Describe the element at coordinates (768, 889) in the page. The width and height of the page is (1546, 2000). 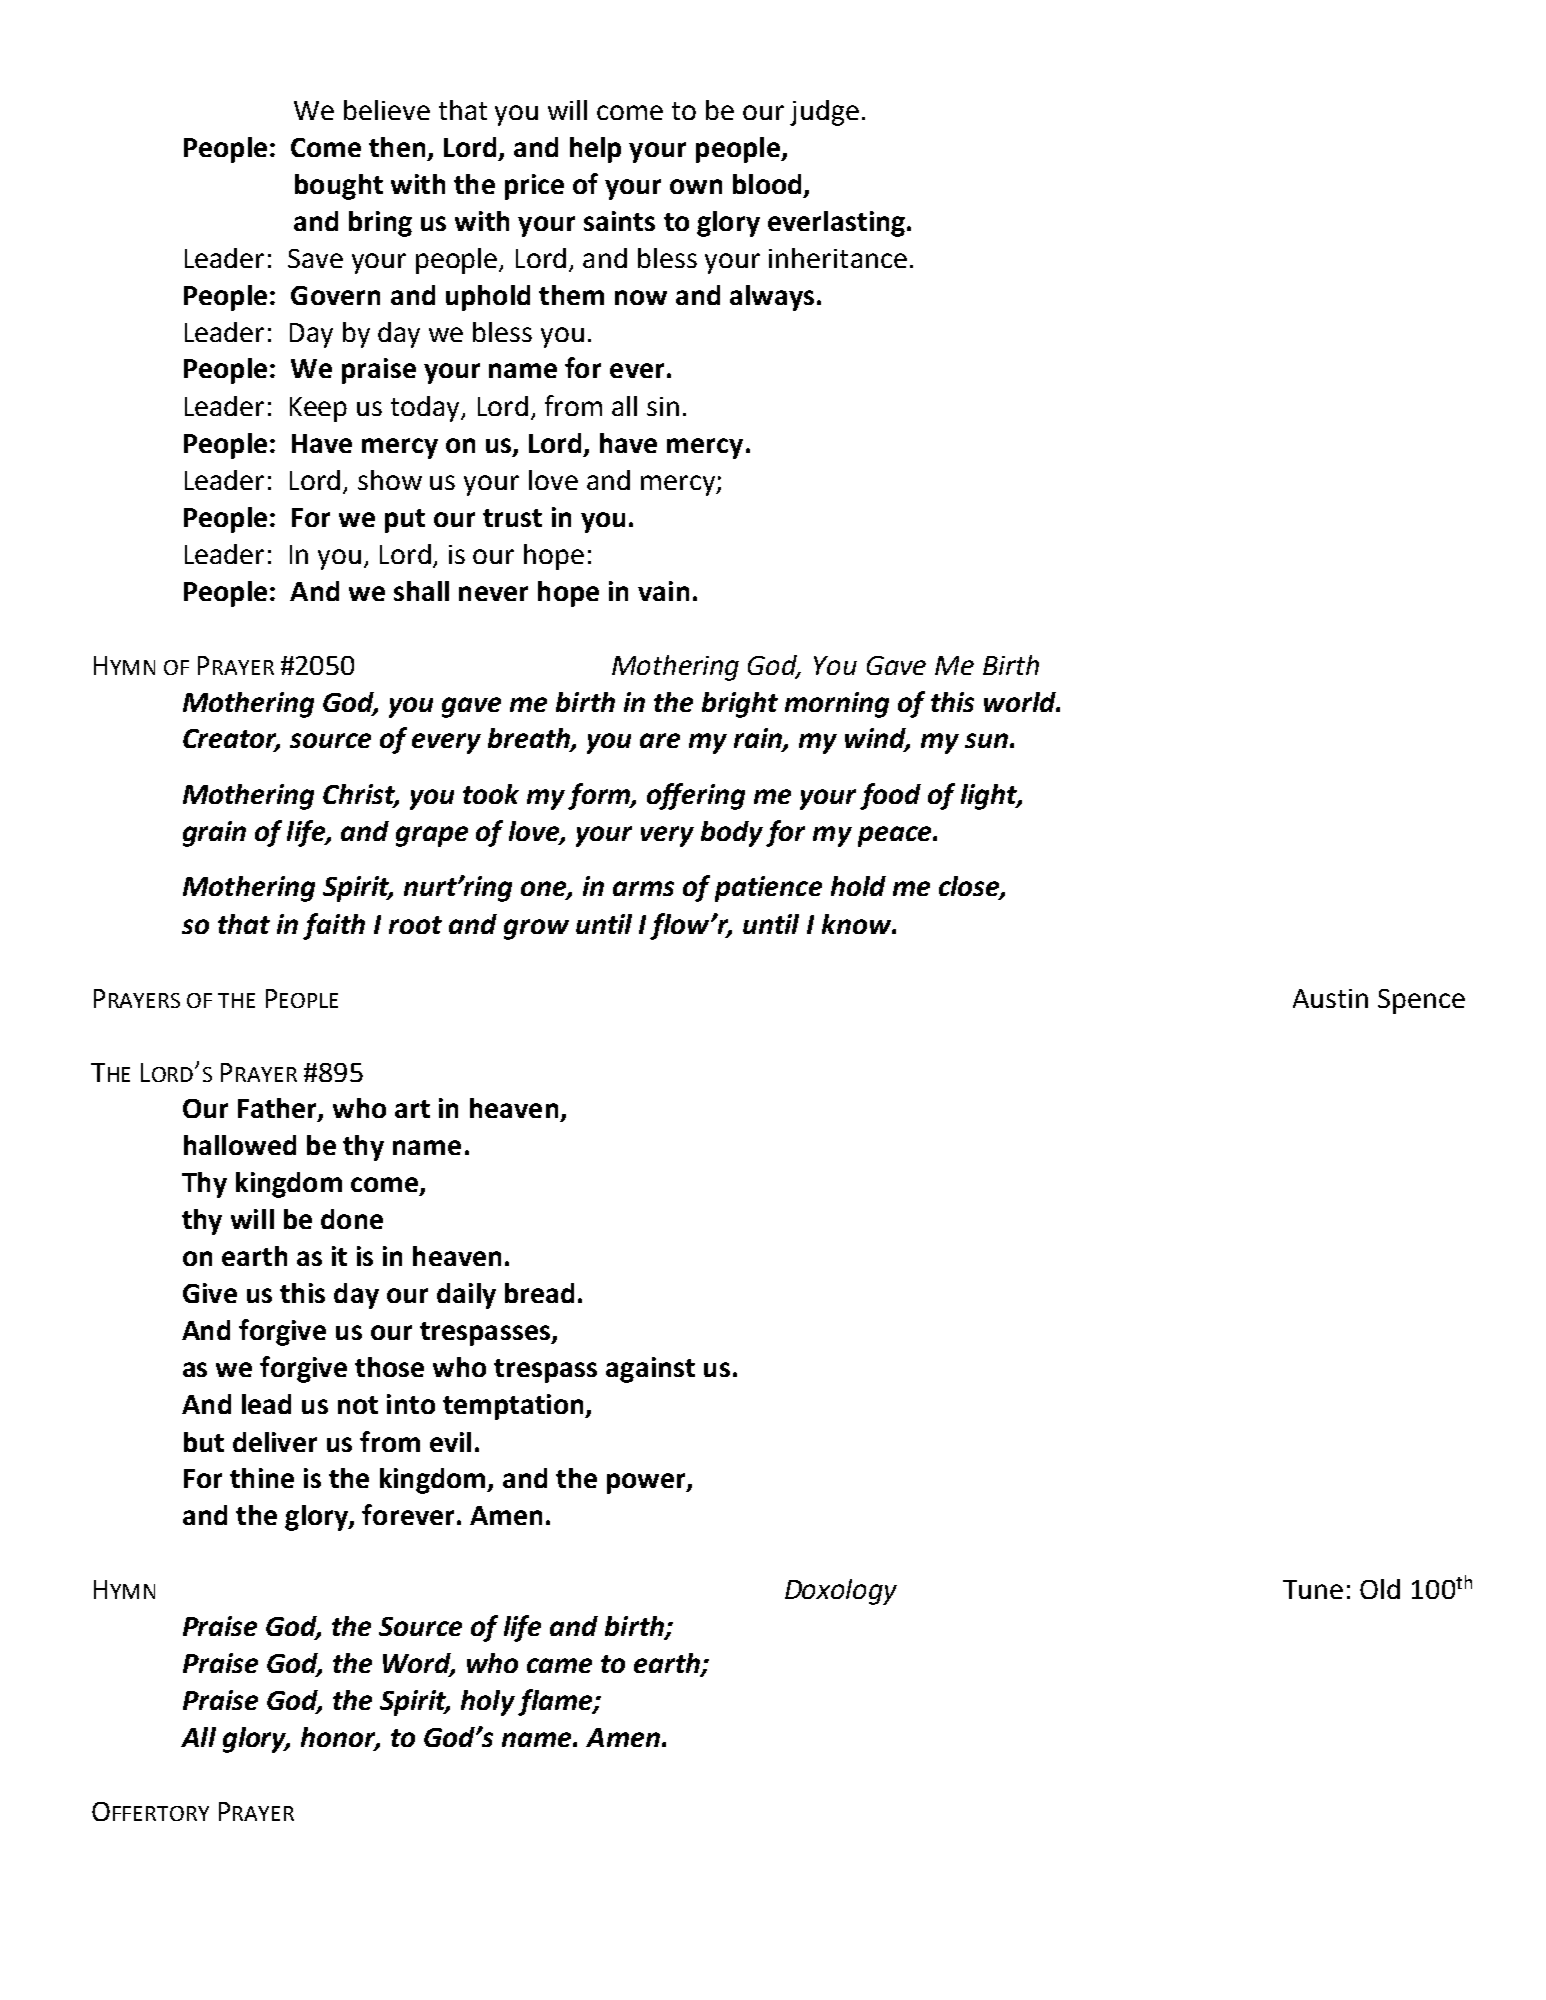
I see `patience` at that location.
